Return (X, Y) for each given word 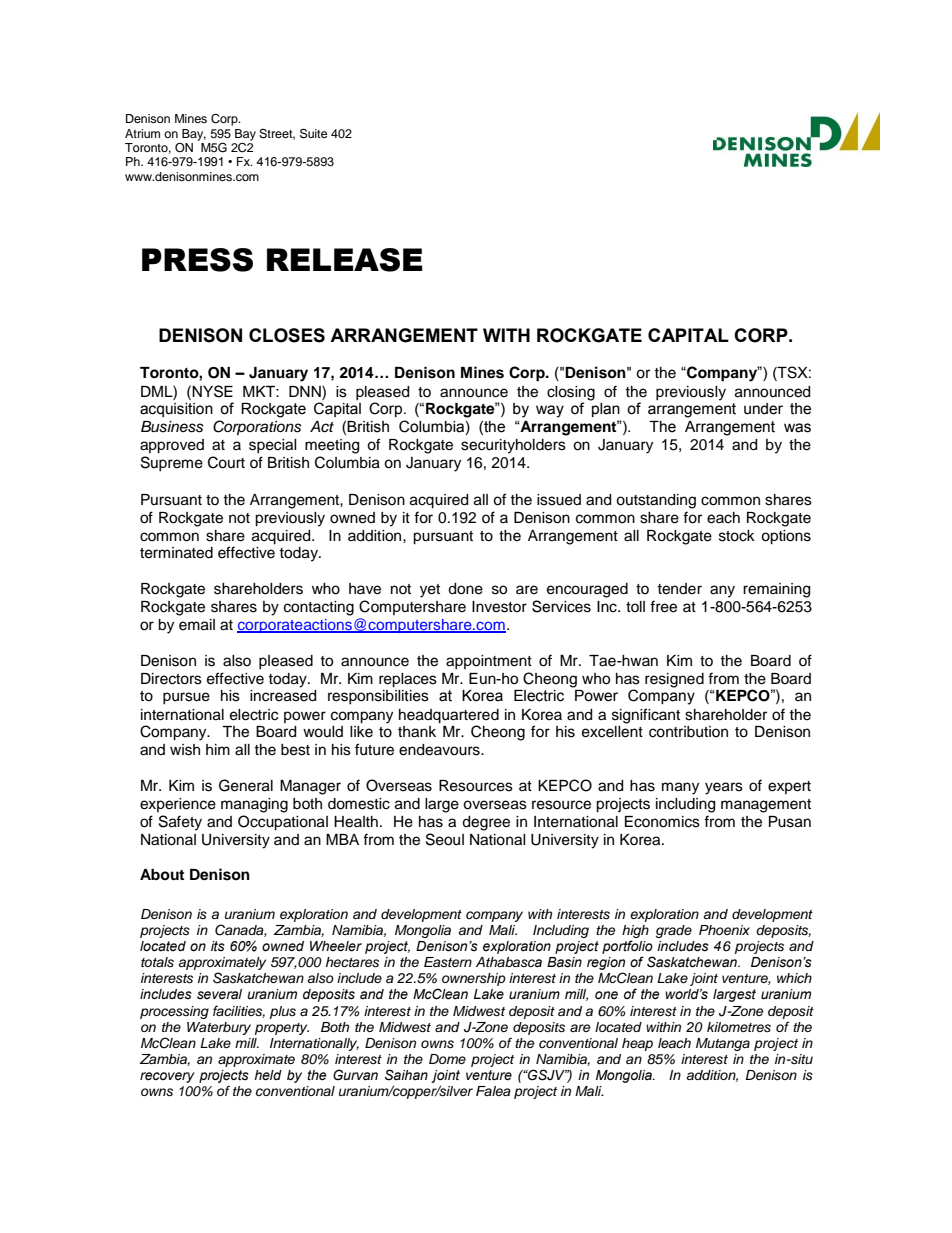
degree (486, 823)
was (797, 428)
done (465, 589)
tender (679, 589)
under (763, 409)
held (268, 1075)
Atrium (142, 133)
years (724, 788)
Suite (314, 133)
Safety (180, 823)
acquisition (176, 410)
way (550, 411)
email (197, 625)
